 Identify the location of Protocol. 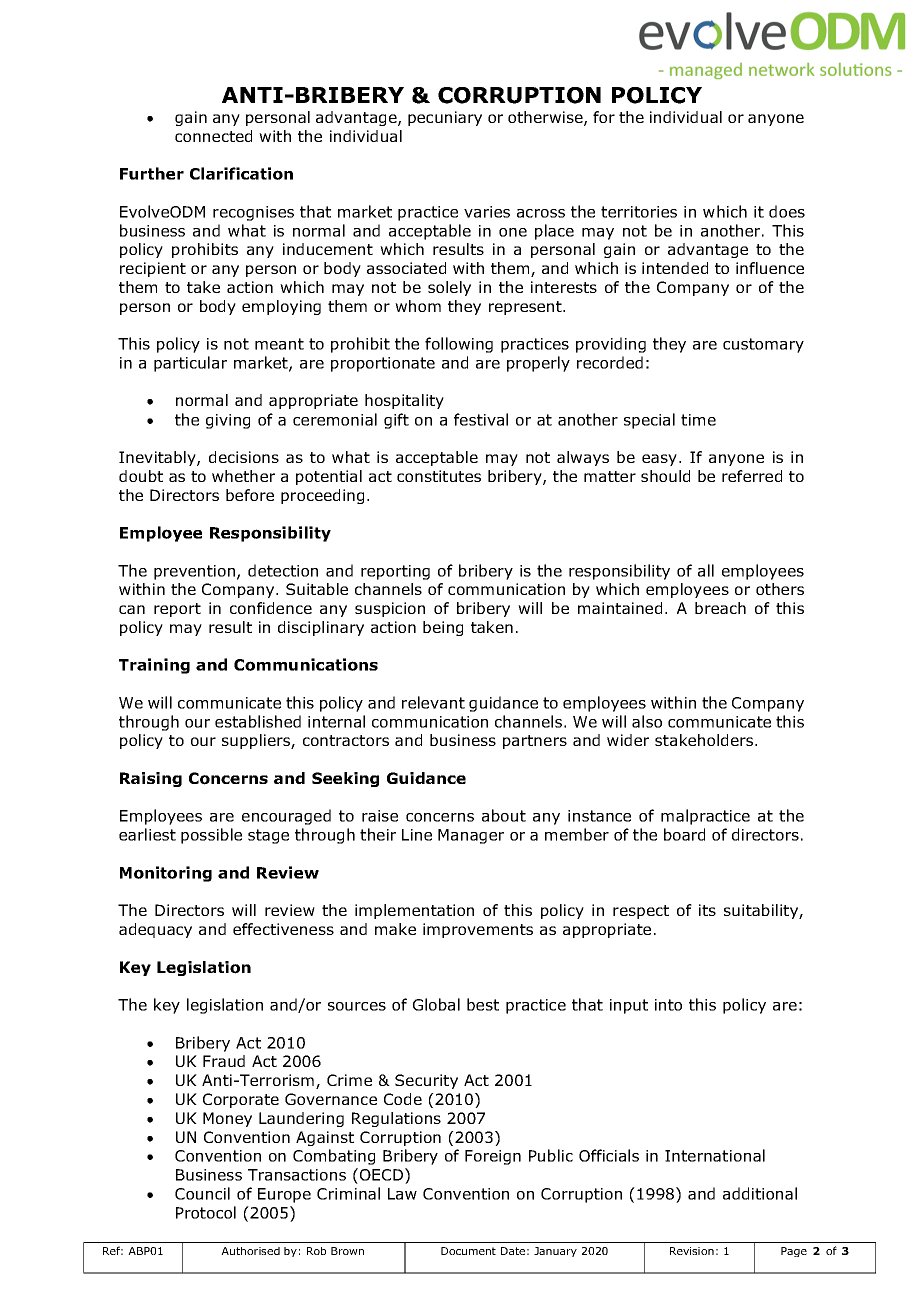
(206, 1212).
